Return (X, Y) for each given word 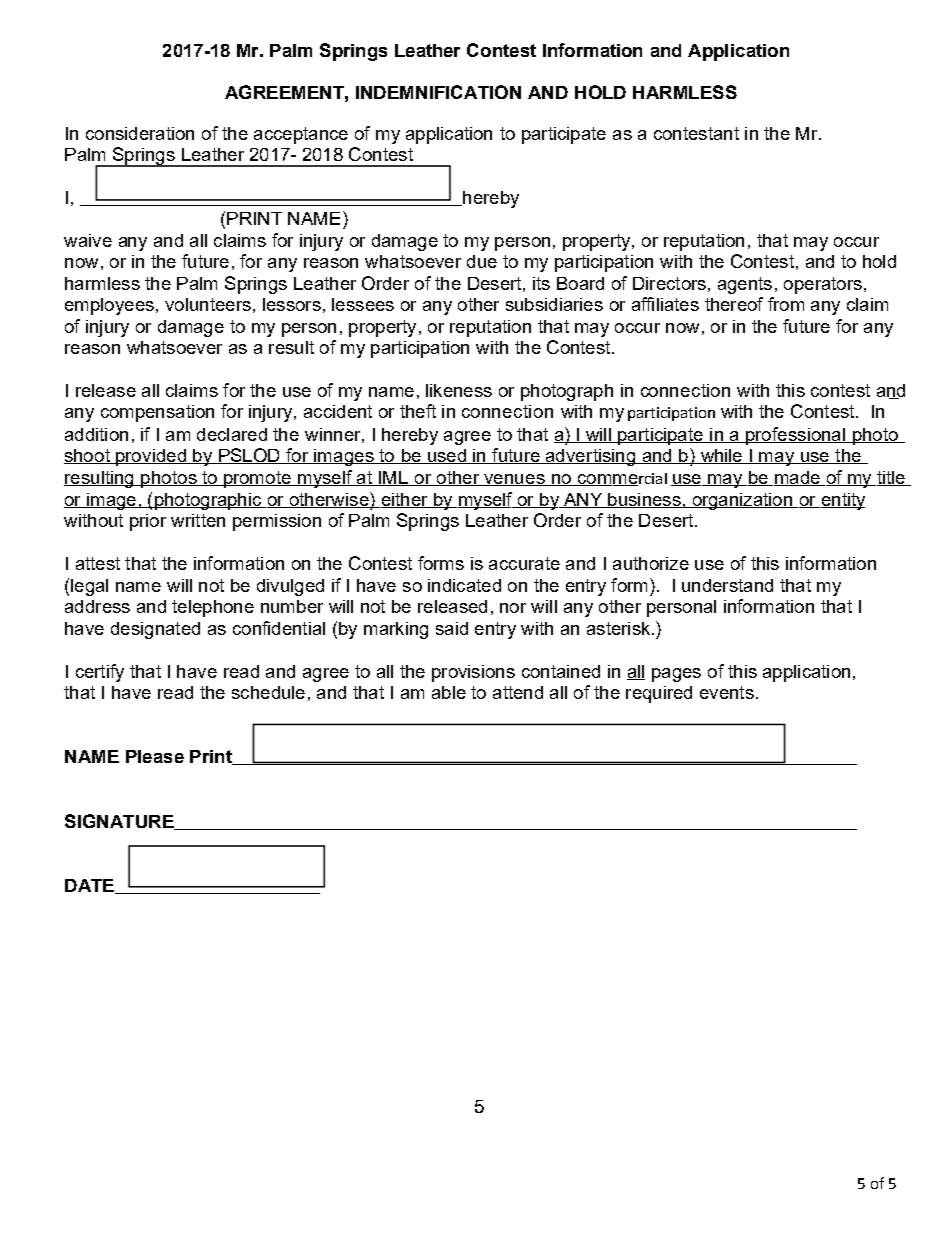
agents (745, 285)
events (727, 692)
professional (796, 436)
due (482, 261)
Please (155, 756)
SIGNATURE (120, 822)
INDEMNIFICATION (438, 92)
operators (823, 285)
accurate (524, 563)
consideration (140, 133)
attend (518, 692)
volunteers (208, 304)
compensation (157, 413)
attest (98, 563)
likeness (459, 390)
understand (727, 585)
